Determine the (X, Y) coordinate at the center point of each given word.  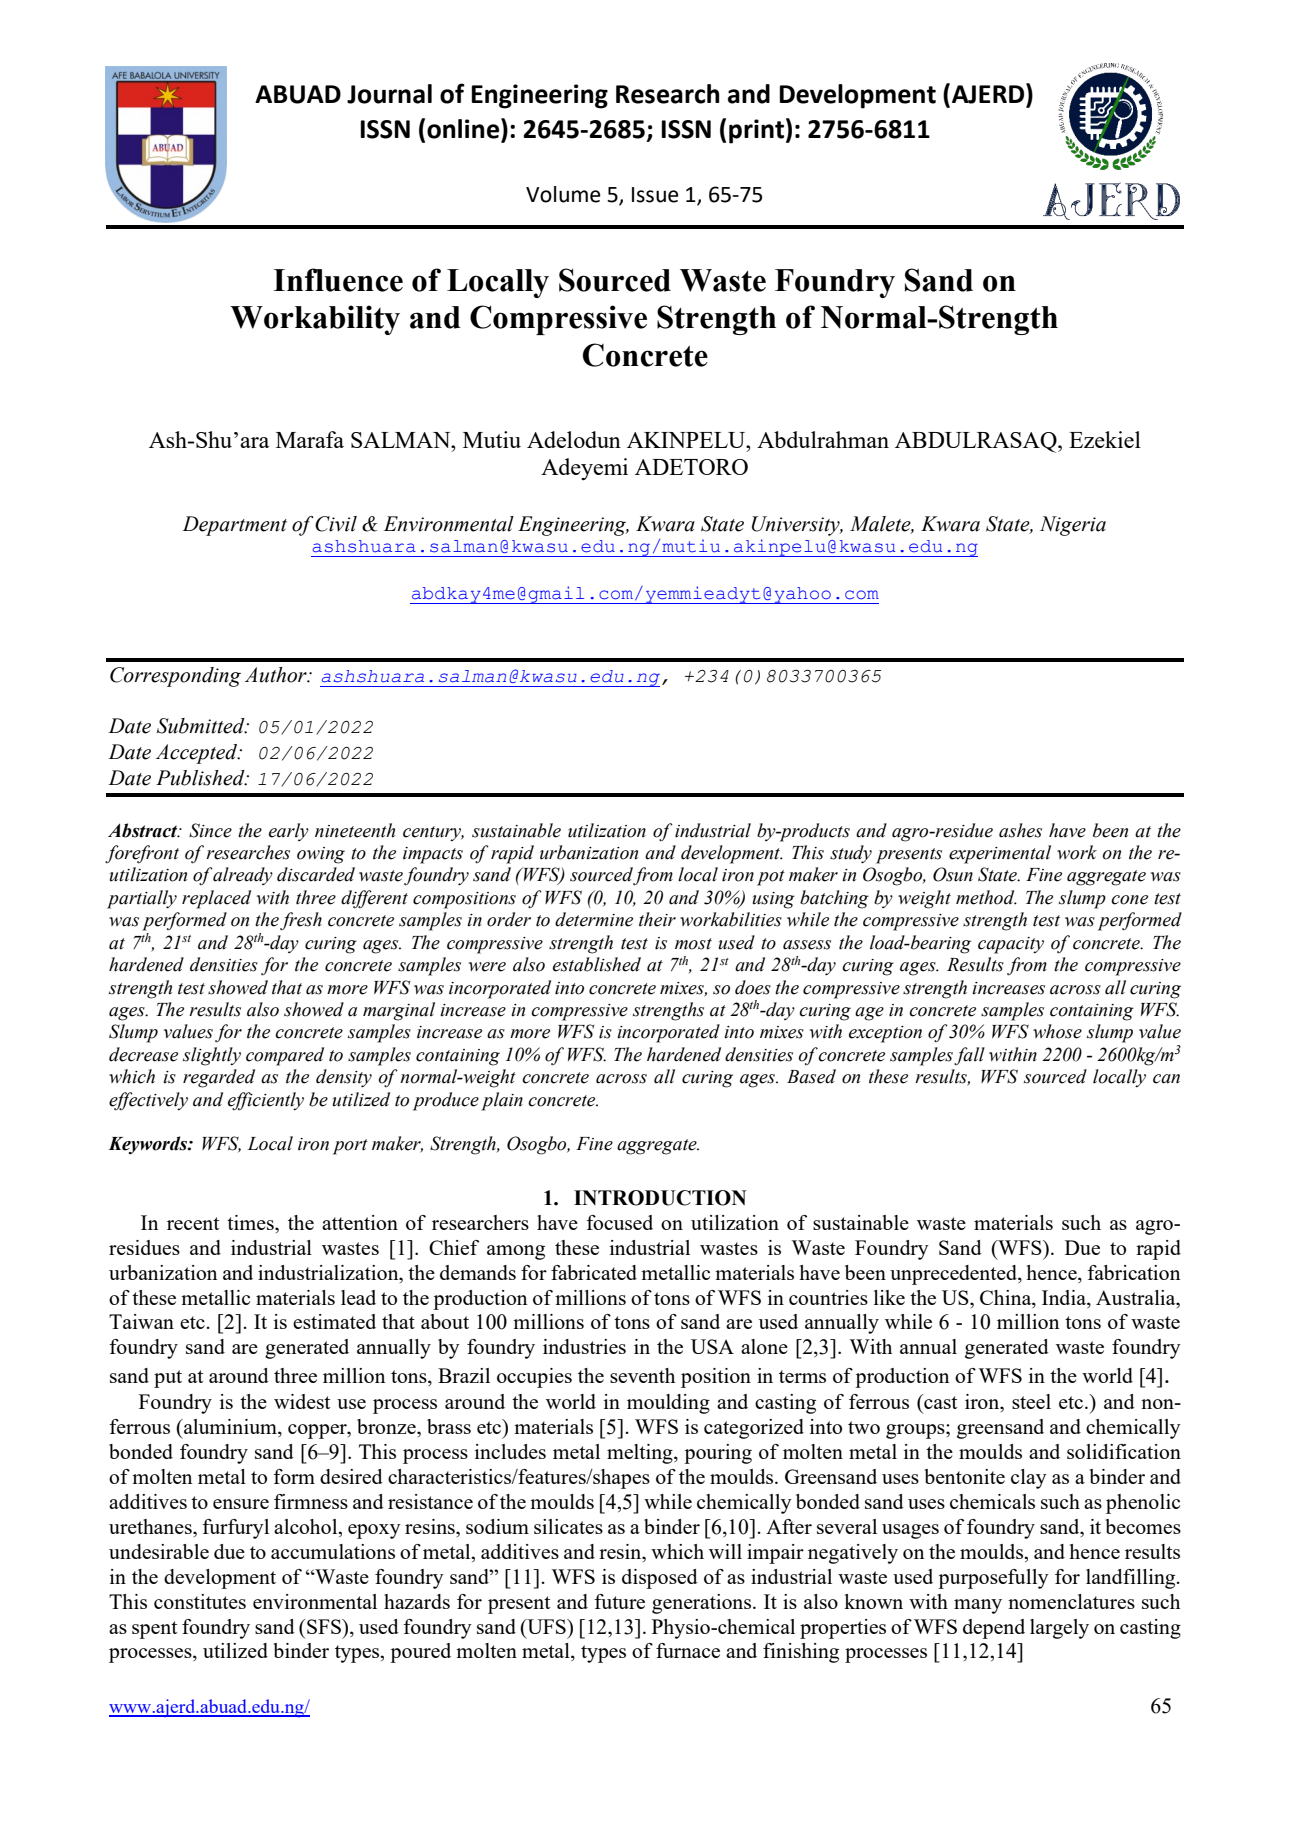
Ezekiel (1105, 439)
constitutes (200, 1601)
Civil (336, 524)
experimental (1000, 854)
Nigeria (1073, 526)
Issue (655, 195)
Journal (389, 94)
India (1065, 1297)
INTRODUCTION (660, 1198)
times (251, 1222)
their (657, 919)
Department (234, 526)
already (242, 876)
